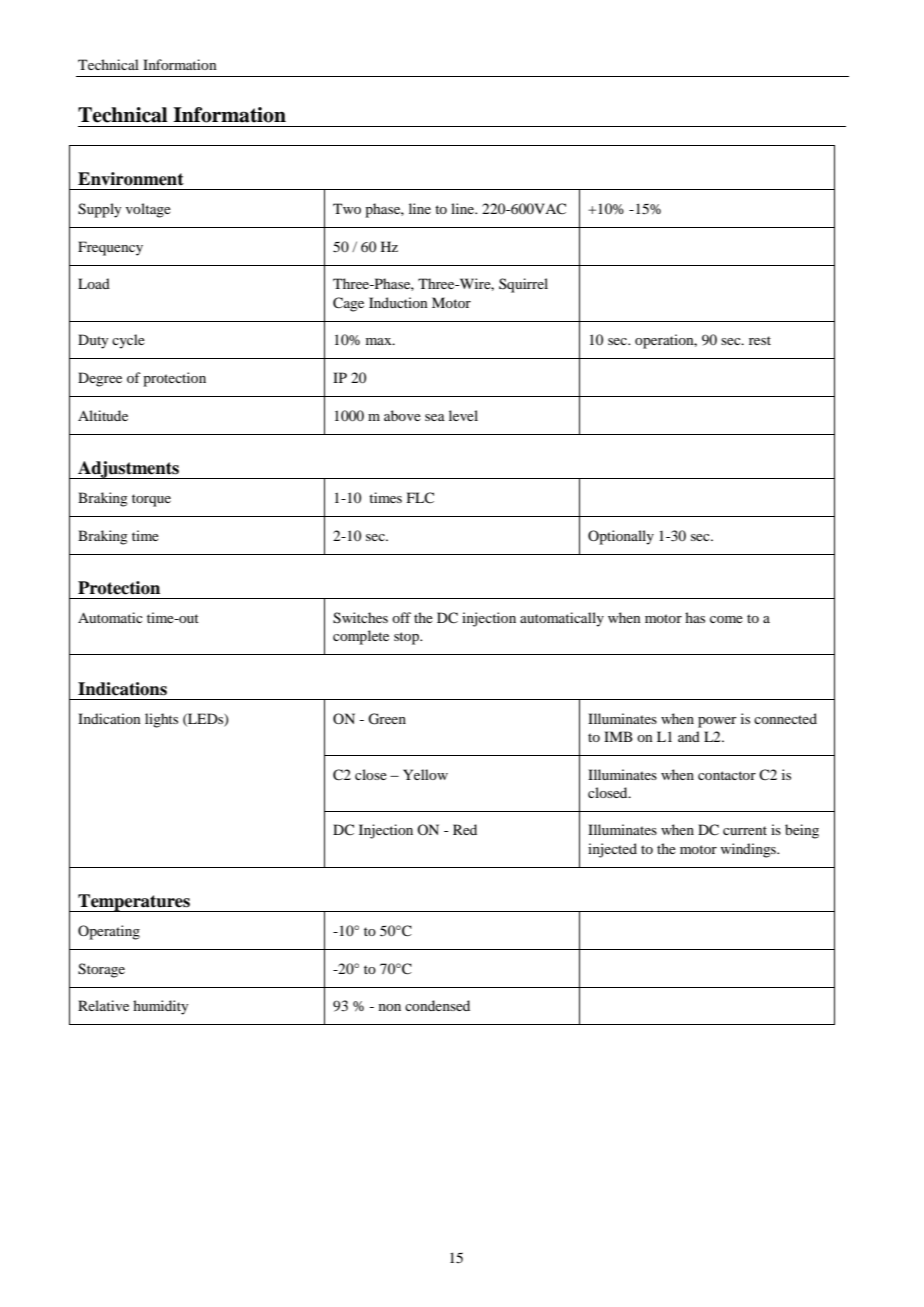 The width and height of the page is (924, 1307). Describe the element at coordinates (161, 720) in the page. I see `lights` at that location.
